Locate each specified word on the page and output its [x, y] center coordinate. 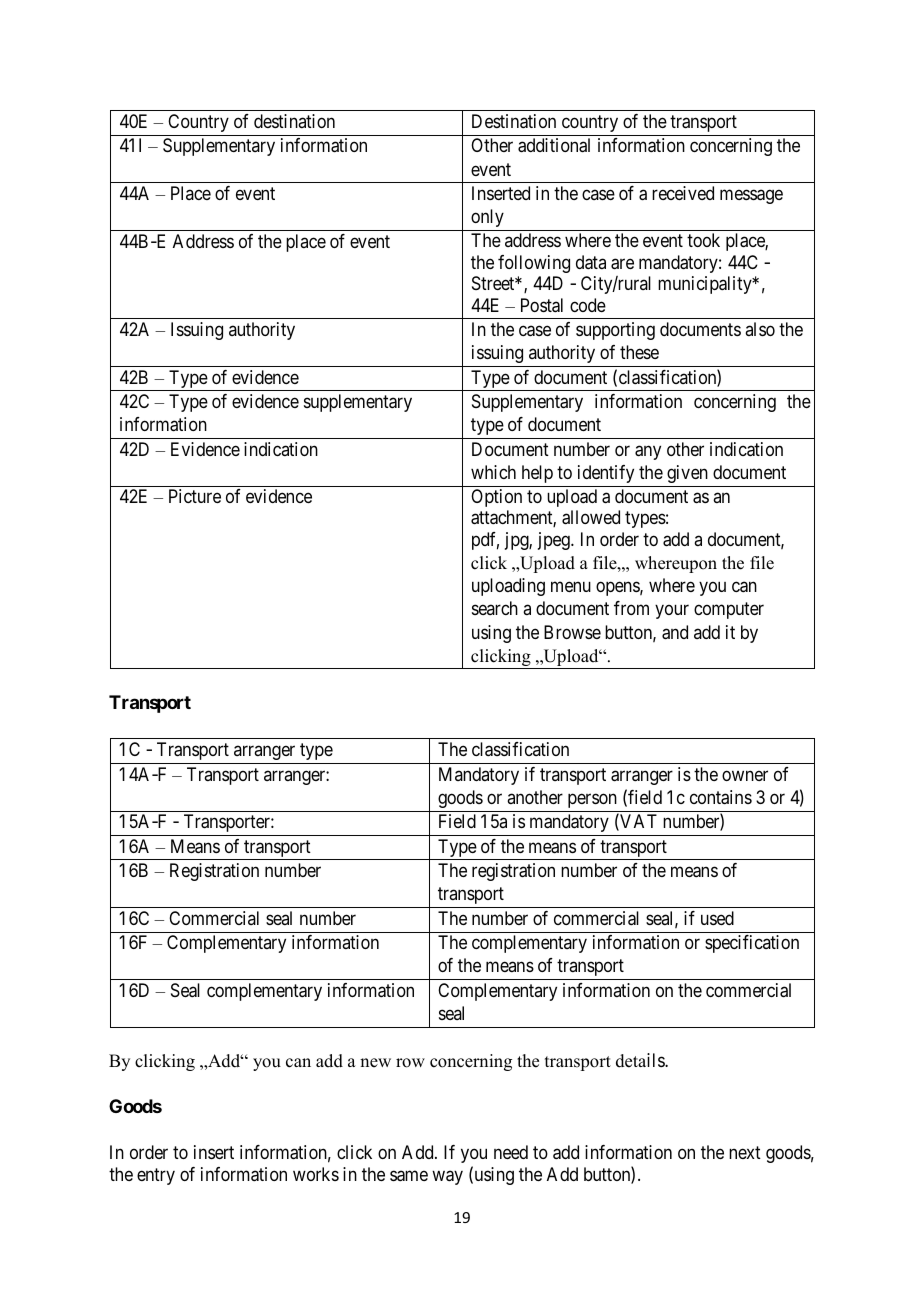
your [672, 612]
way [447, 1178]
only [487, 218]
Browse [572, 632]
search [495, 608]
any [648, 452]
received [683, 193]
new [375, 1063]
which [493, 472]
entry [156, 1177]
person [592, 800]
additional [554, 145]
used [717, 918]
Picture [195, 496]
